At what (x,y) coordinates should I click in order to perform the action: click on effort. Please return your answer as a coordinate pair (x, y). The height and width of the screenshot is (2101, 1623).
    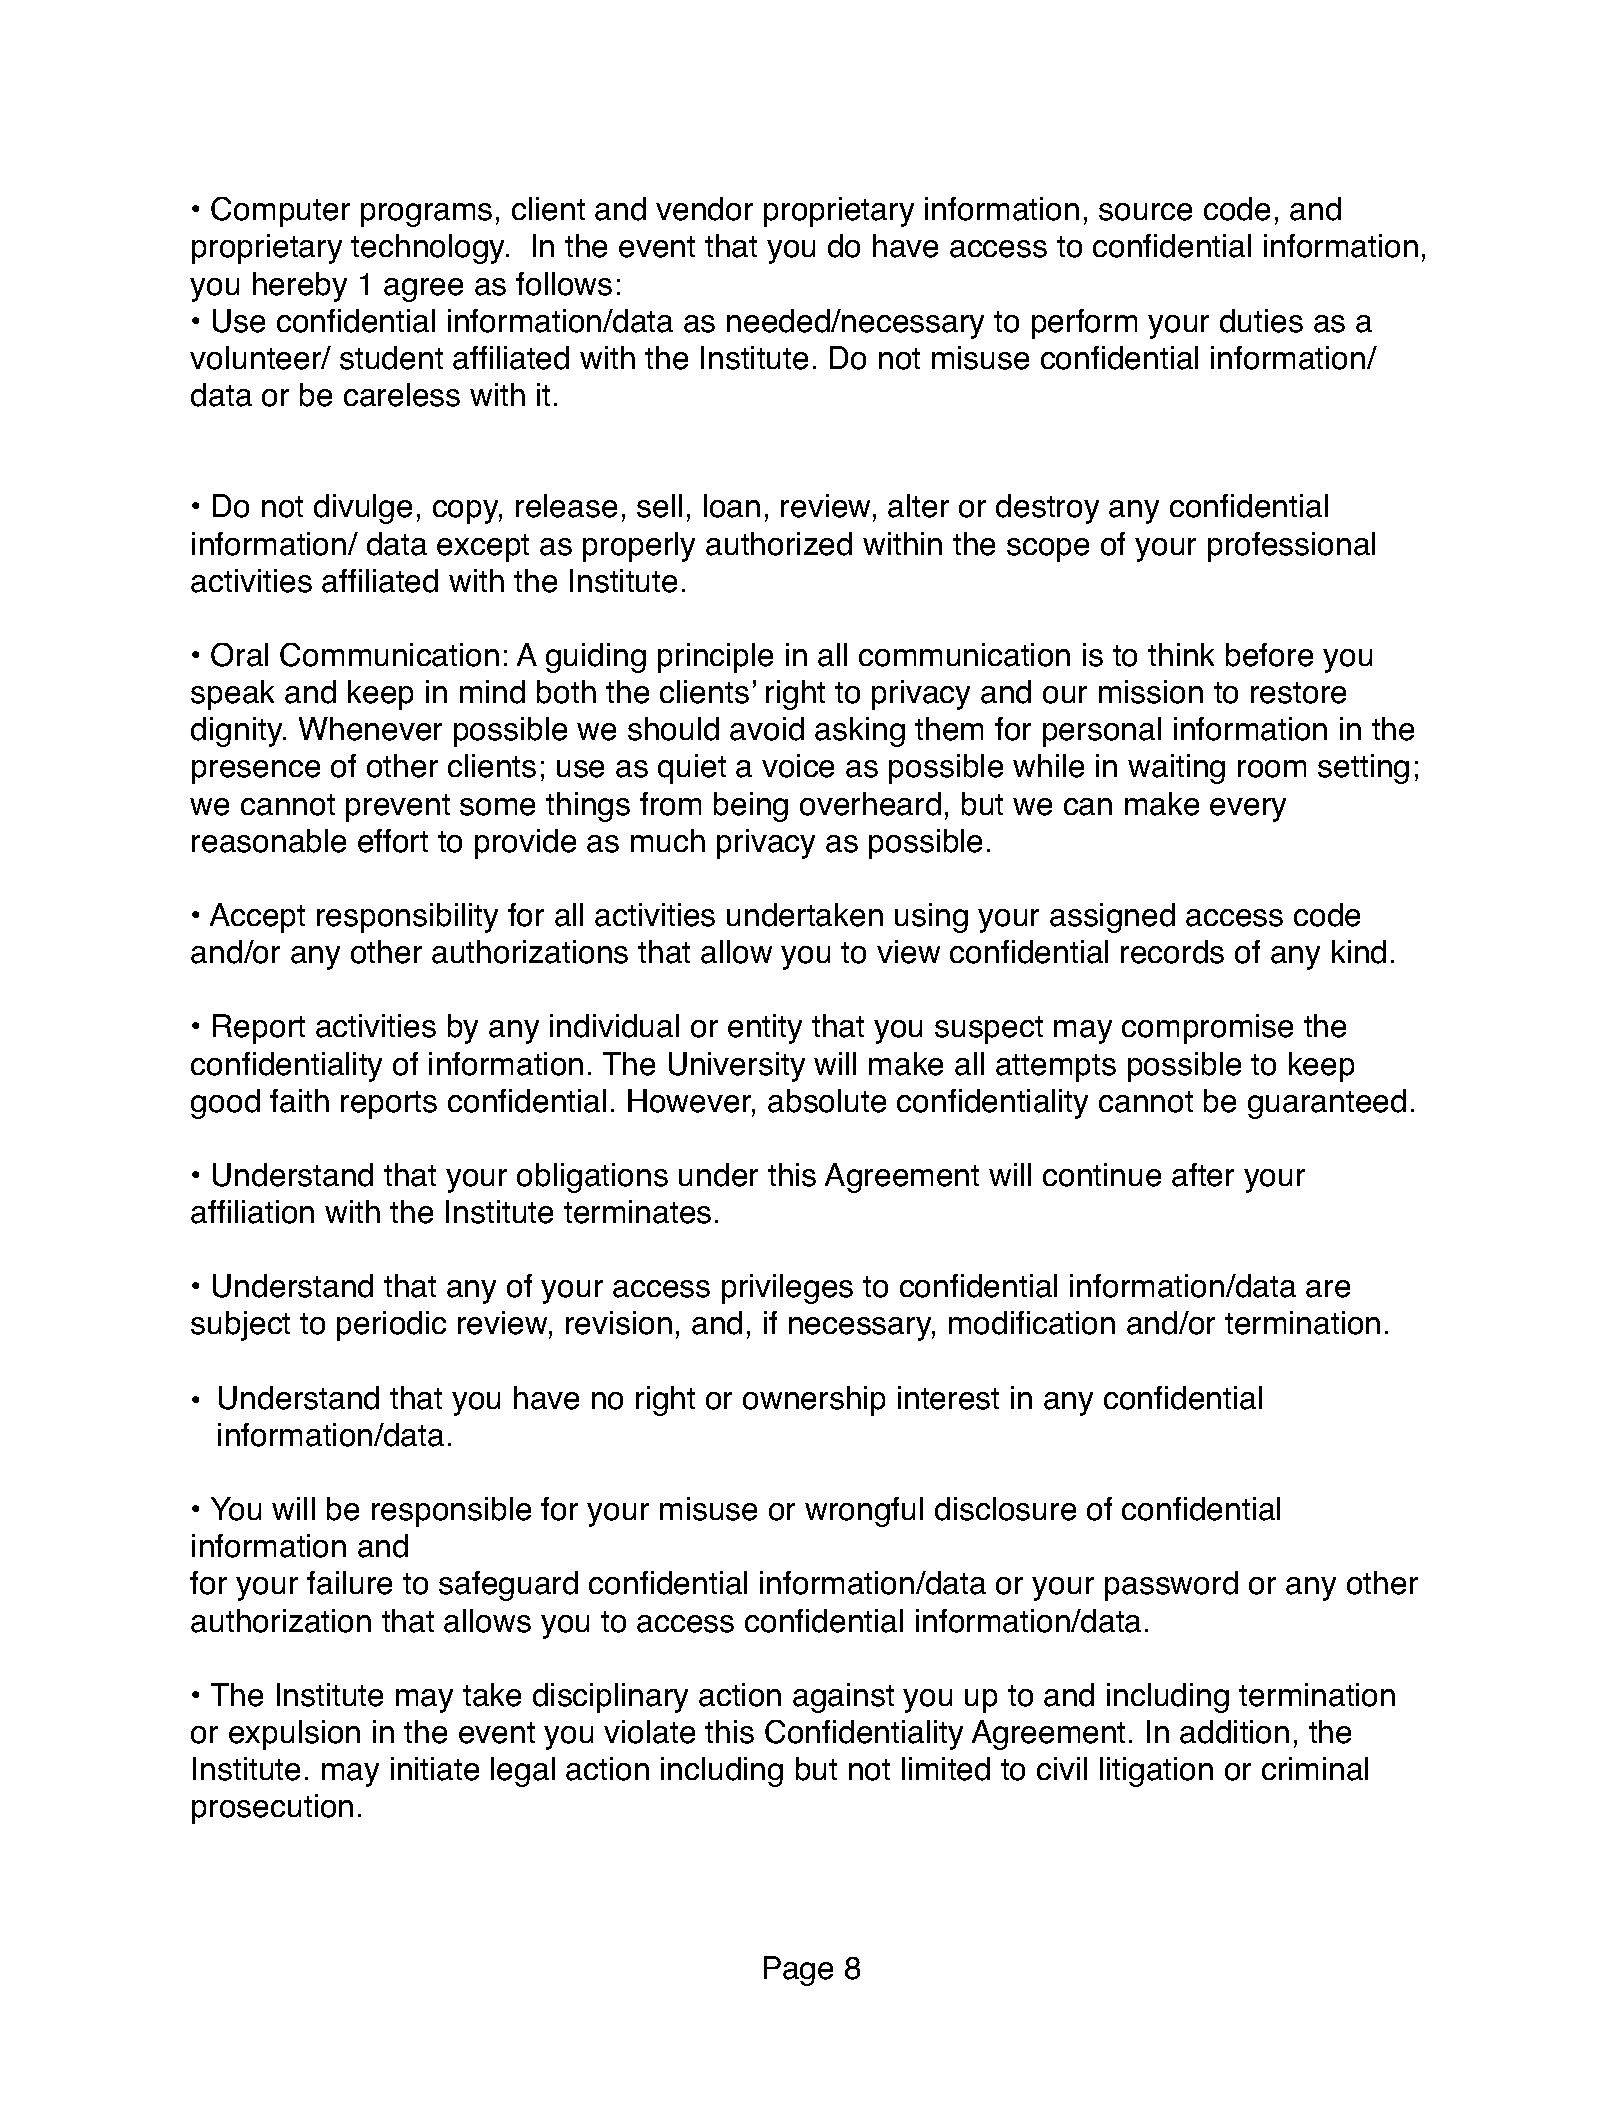
    Looking at the image, I should click on (393, 841).
